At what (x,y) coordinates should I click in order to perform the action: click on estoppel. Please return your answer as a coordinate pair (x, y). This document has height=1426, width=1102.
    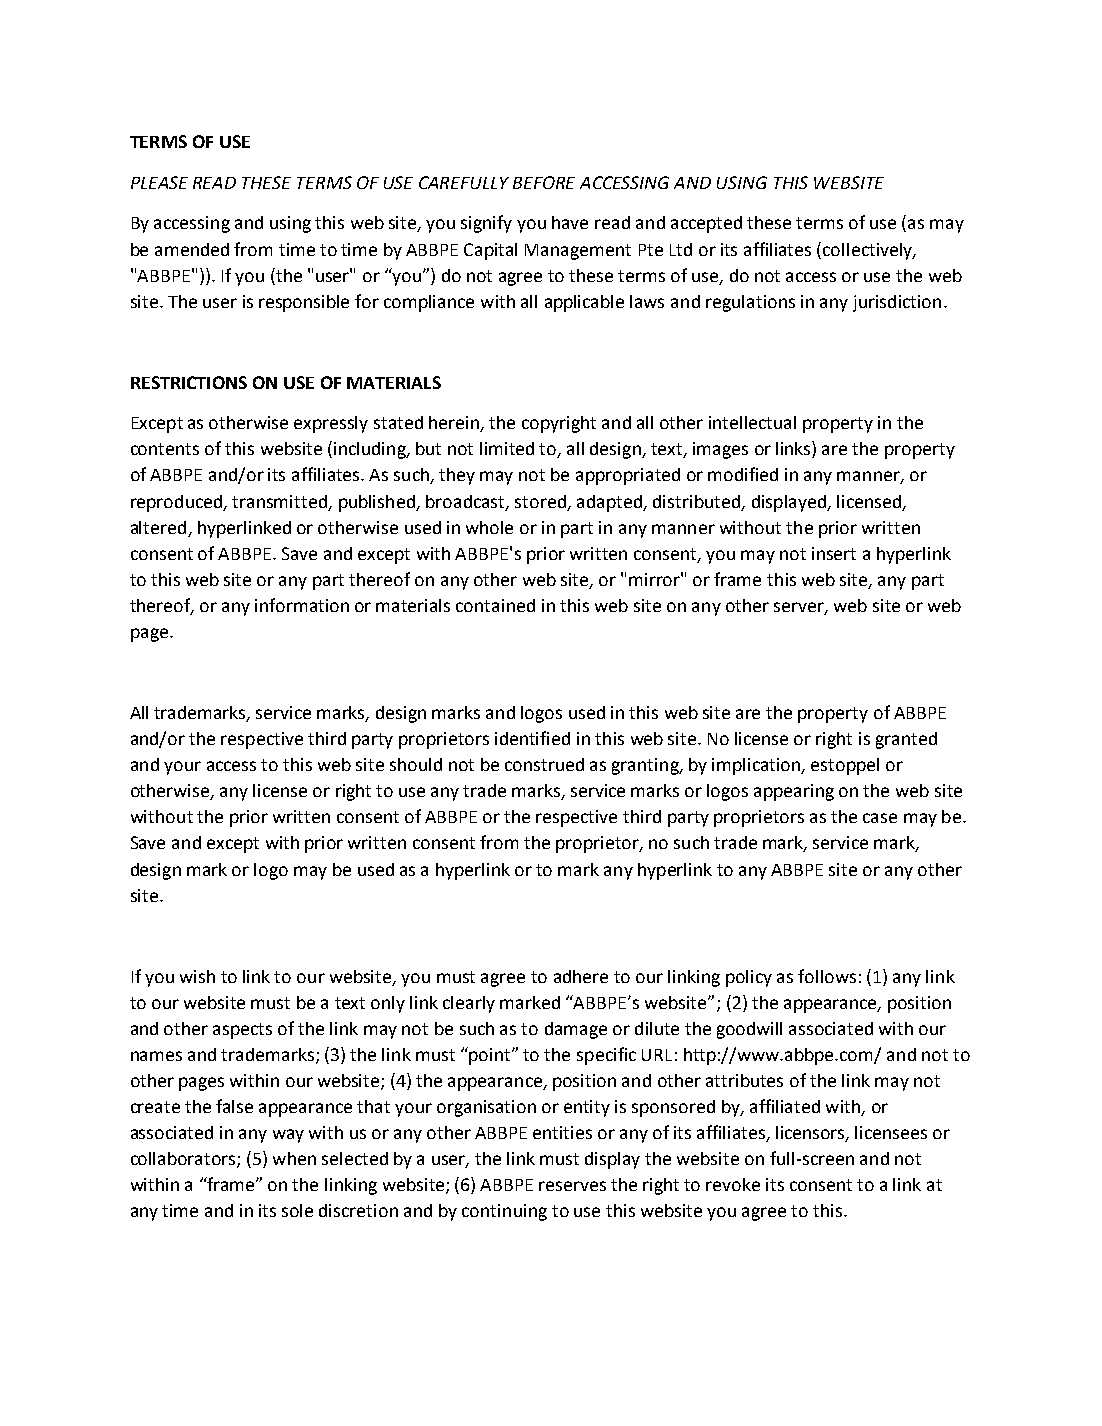
    Looking at the image, I should click on (845, 766).
